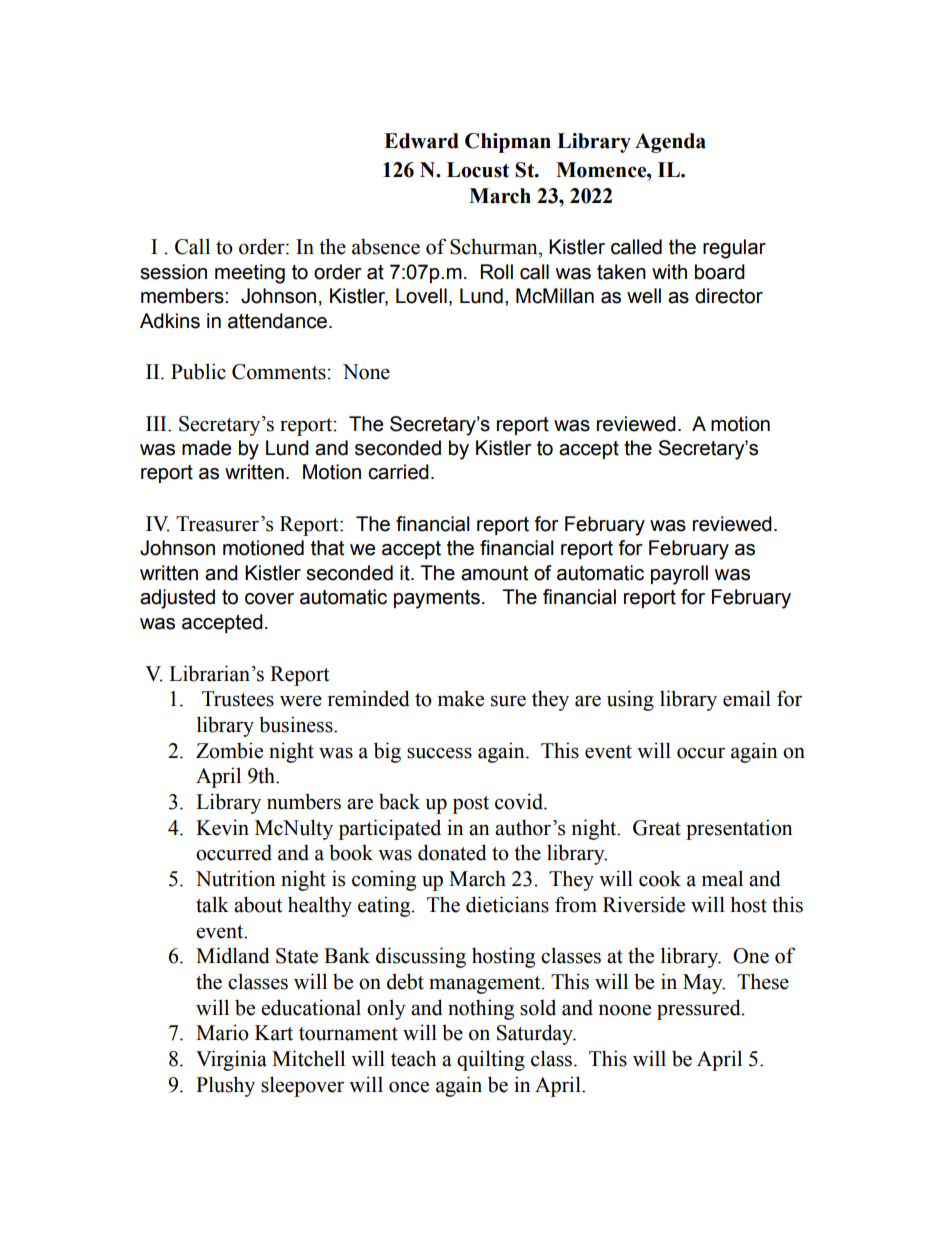 The height and width of the screenshot is (1233, 952). What do you see at coordinates (250, 274) in the screenshot?
I see `meeting` at bounding box center [250, 274].
